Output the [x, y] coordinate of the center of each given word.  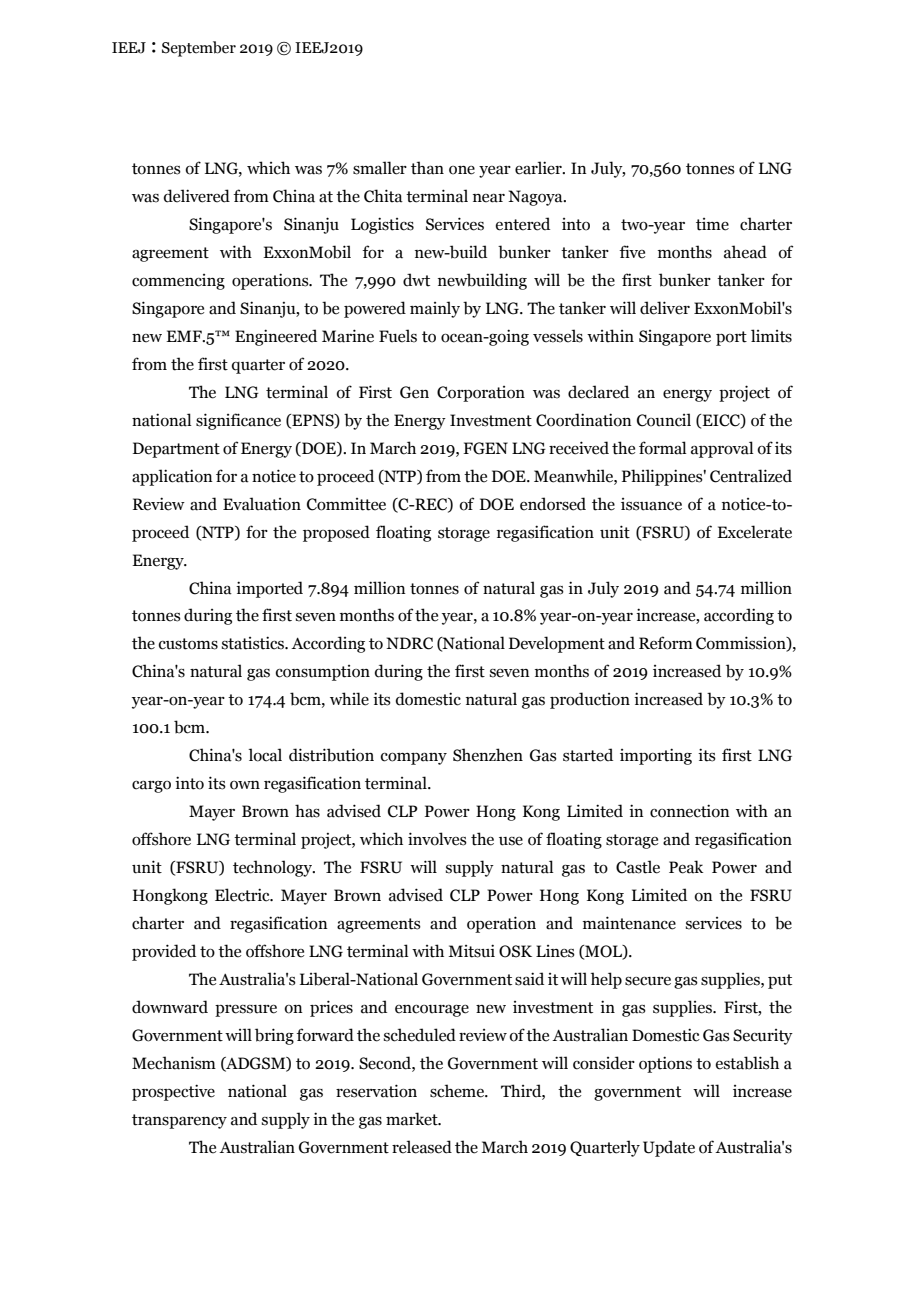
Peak [686, 867]
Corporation [481, 394]
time [712, 224]
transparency [179, 1121]
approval [722, 449]
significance [238, 421]
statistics [254, 643]
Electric [243, 895]
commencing [178, 282]
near [489, 198]
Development [557, 644]
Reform [666, 643]
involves [437, 839]
